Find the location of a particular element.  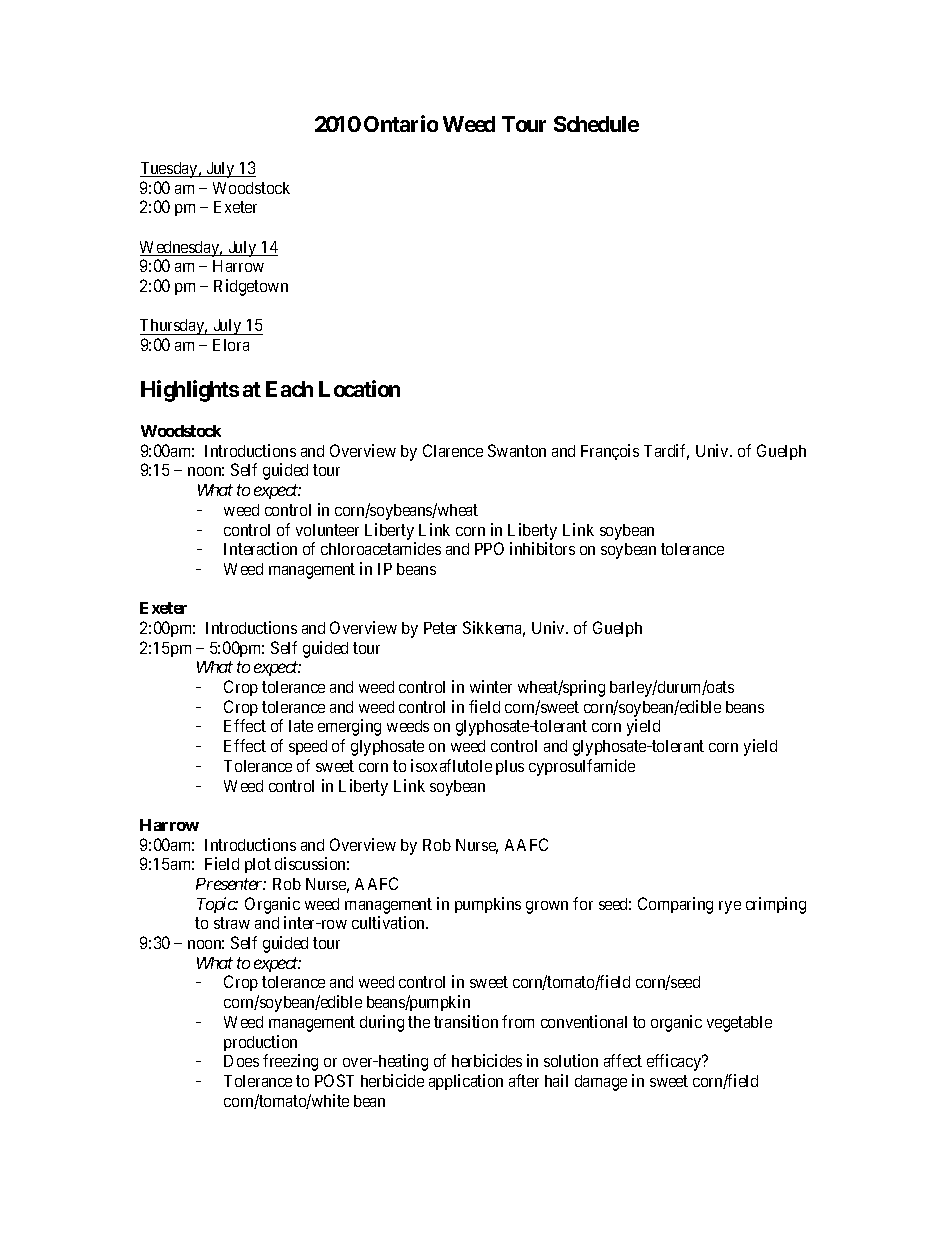

Clarence is located at coordinates (453, 450).
